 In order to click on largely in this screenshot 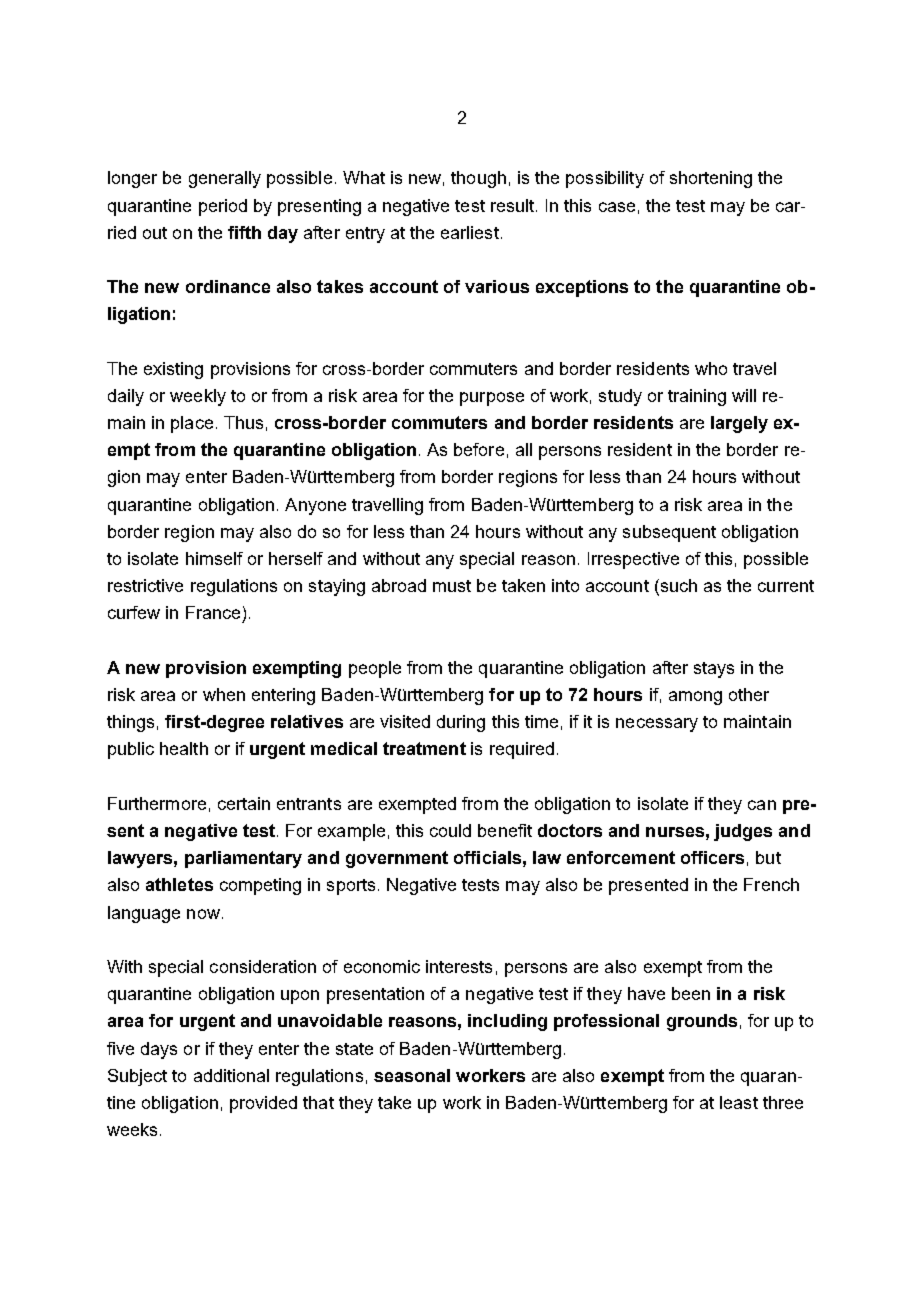, I will do `click(739, 424)`.
